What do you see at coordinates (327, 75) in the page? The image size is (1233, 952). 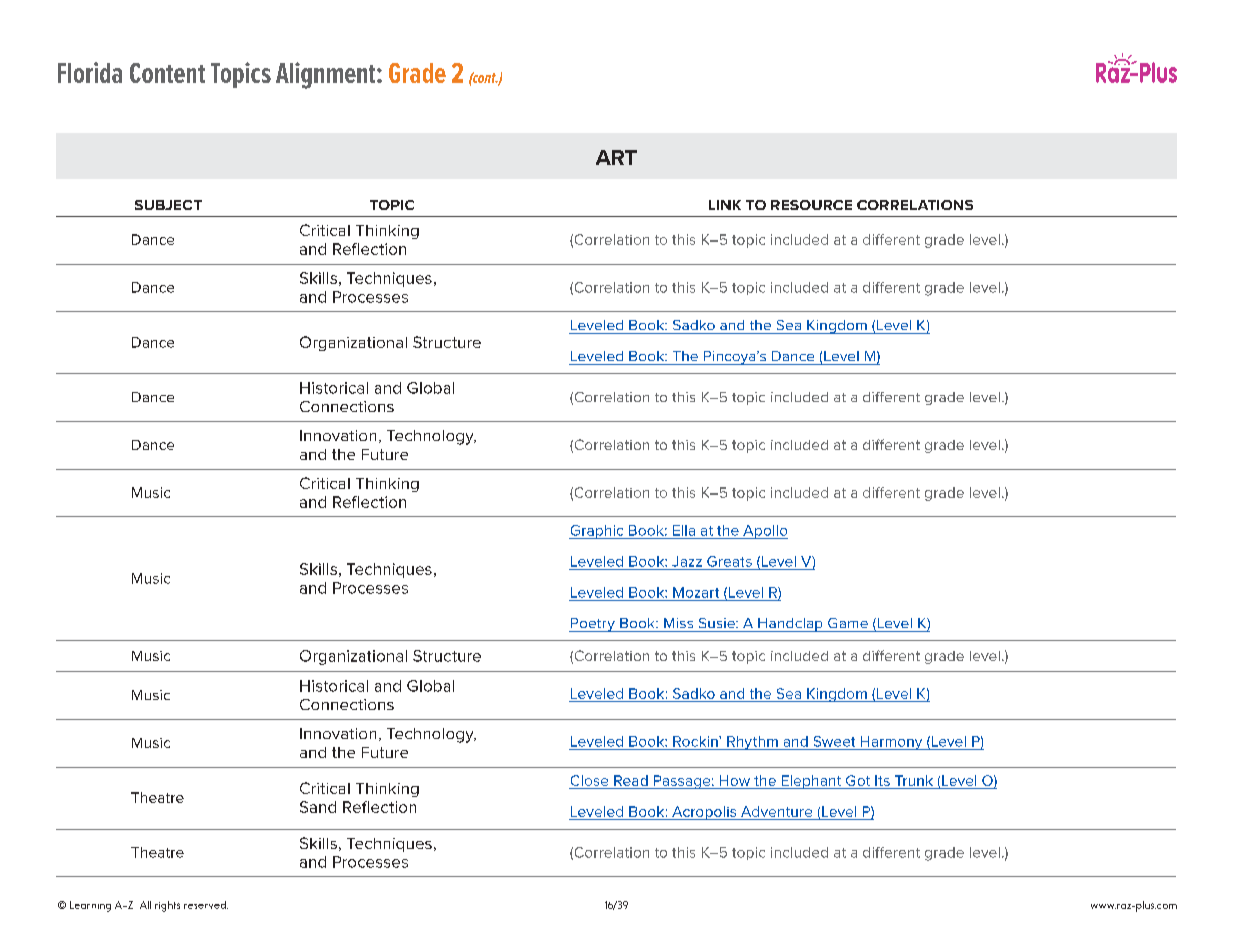 I see `Alignment` at bounding box center [327, 75].
